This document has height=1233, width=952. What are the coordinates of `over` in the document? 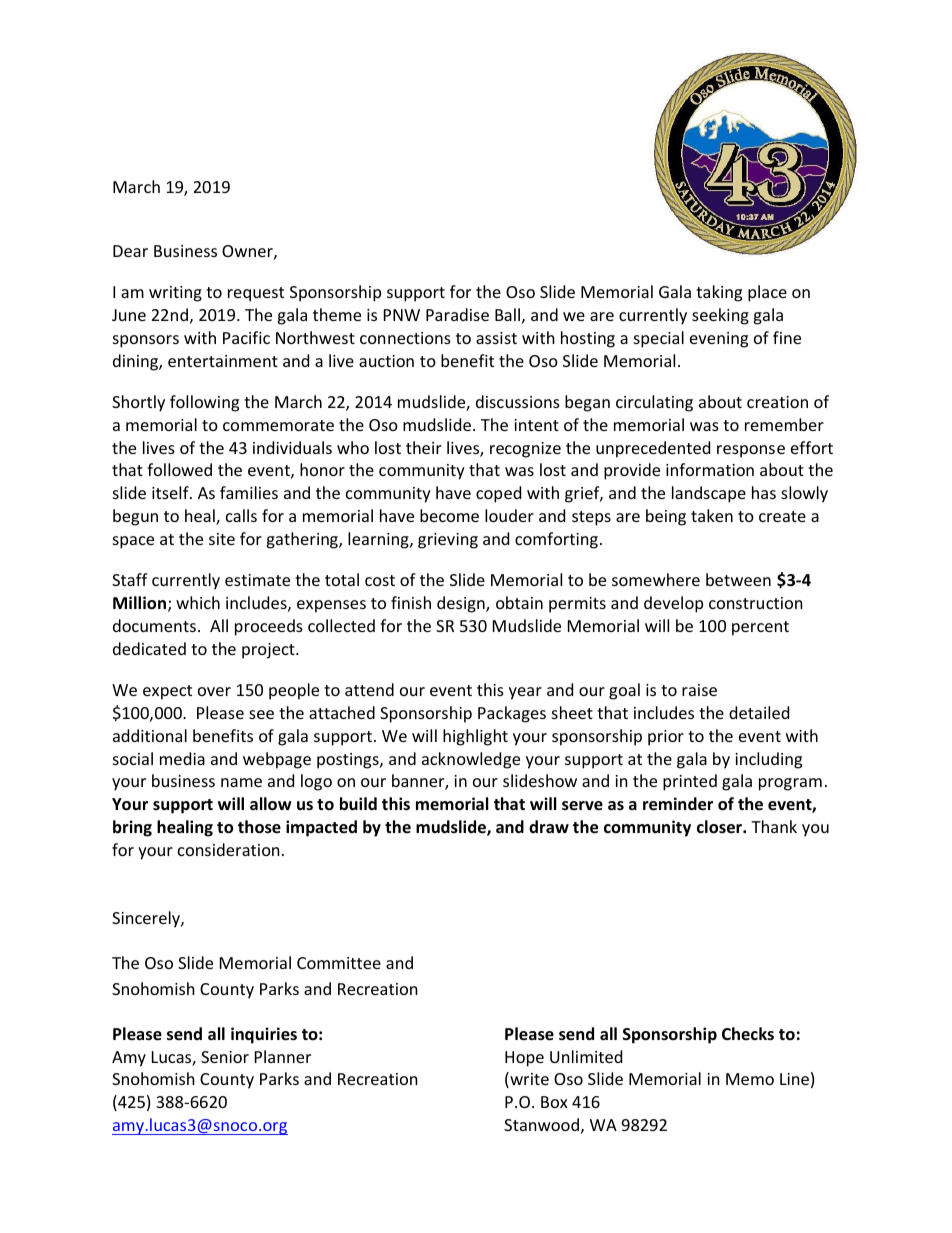 It's located at (214, 691).
